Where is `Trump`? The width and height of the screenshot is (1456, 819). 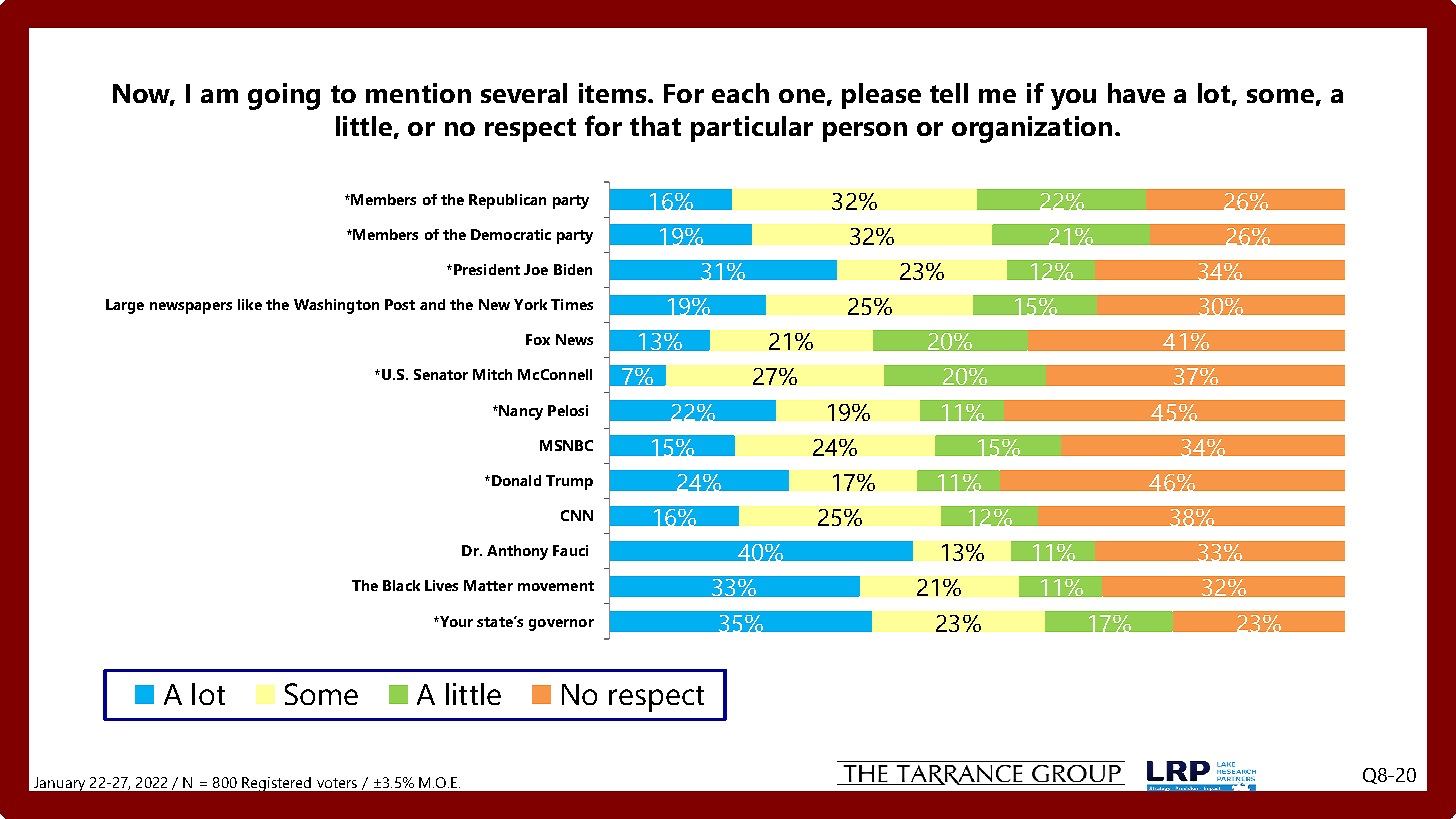
Trump is located at coordinates (569, 482).
